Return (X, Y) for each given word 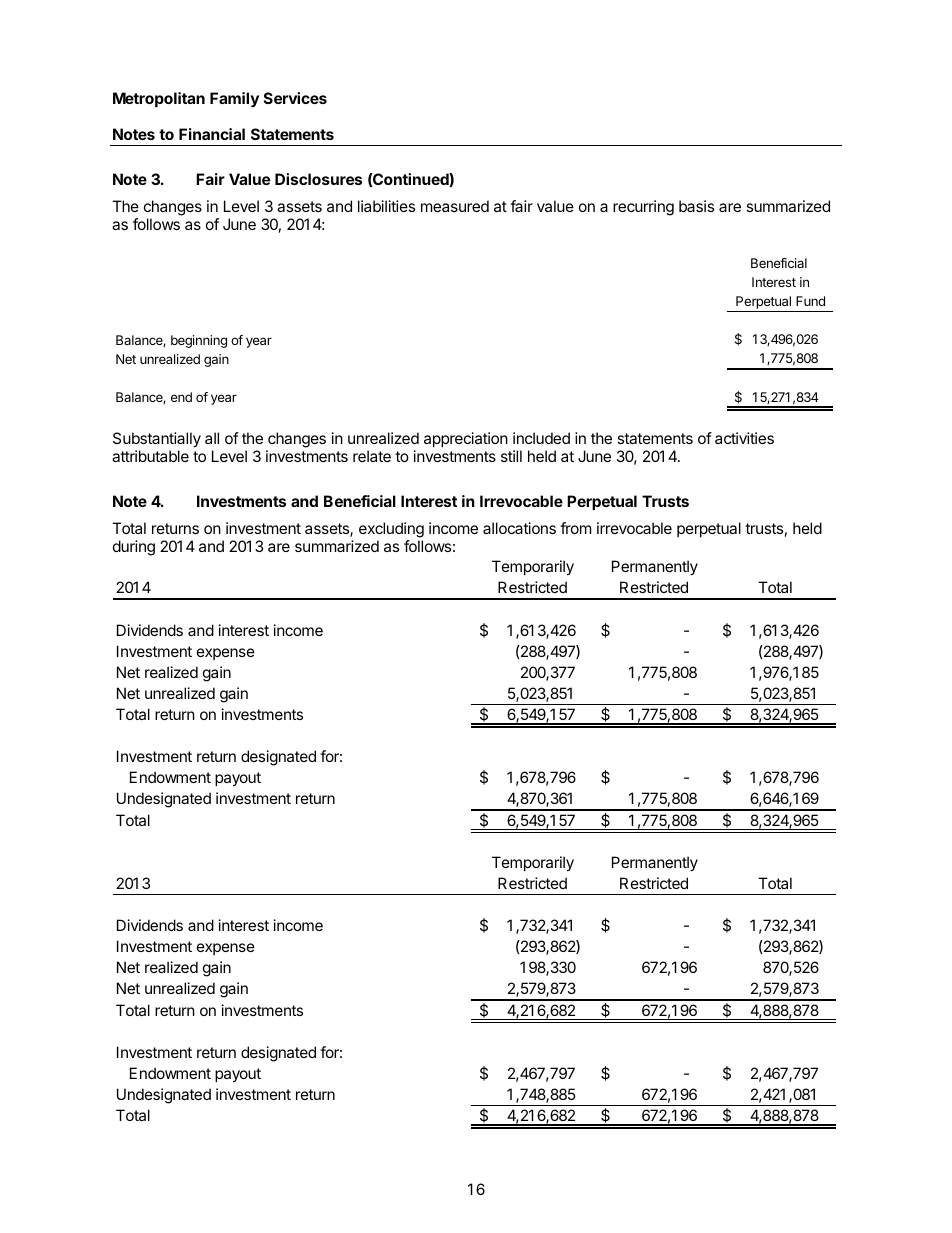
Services (295, 98)
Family (234, 100)
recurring (643, 208)
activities (744, 438)
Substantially (157, 440)
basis (696, 206)
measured (455, 206)
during (134, 548)
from (576, 528)
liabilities (386, 206)
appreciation (466, 439)
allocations (519, 528)
